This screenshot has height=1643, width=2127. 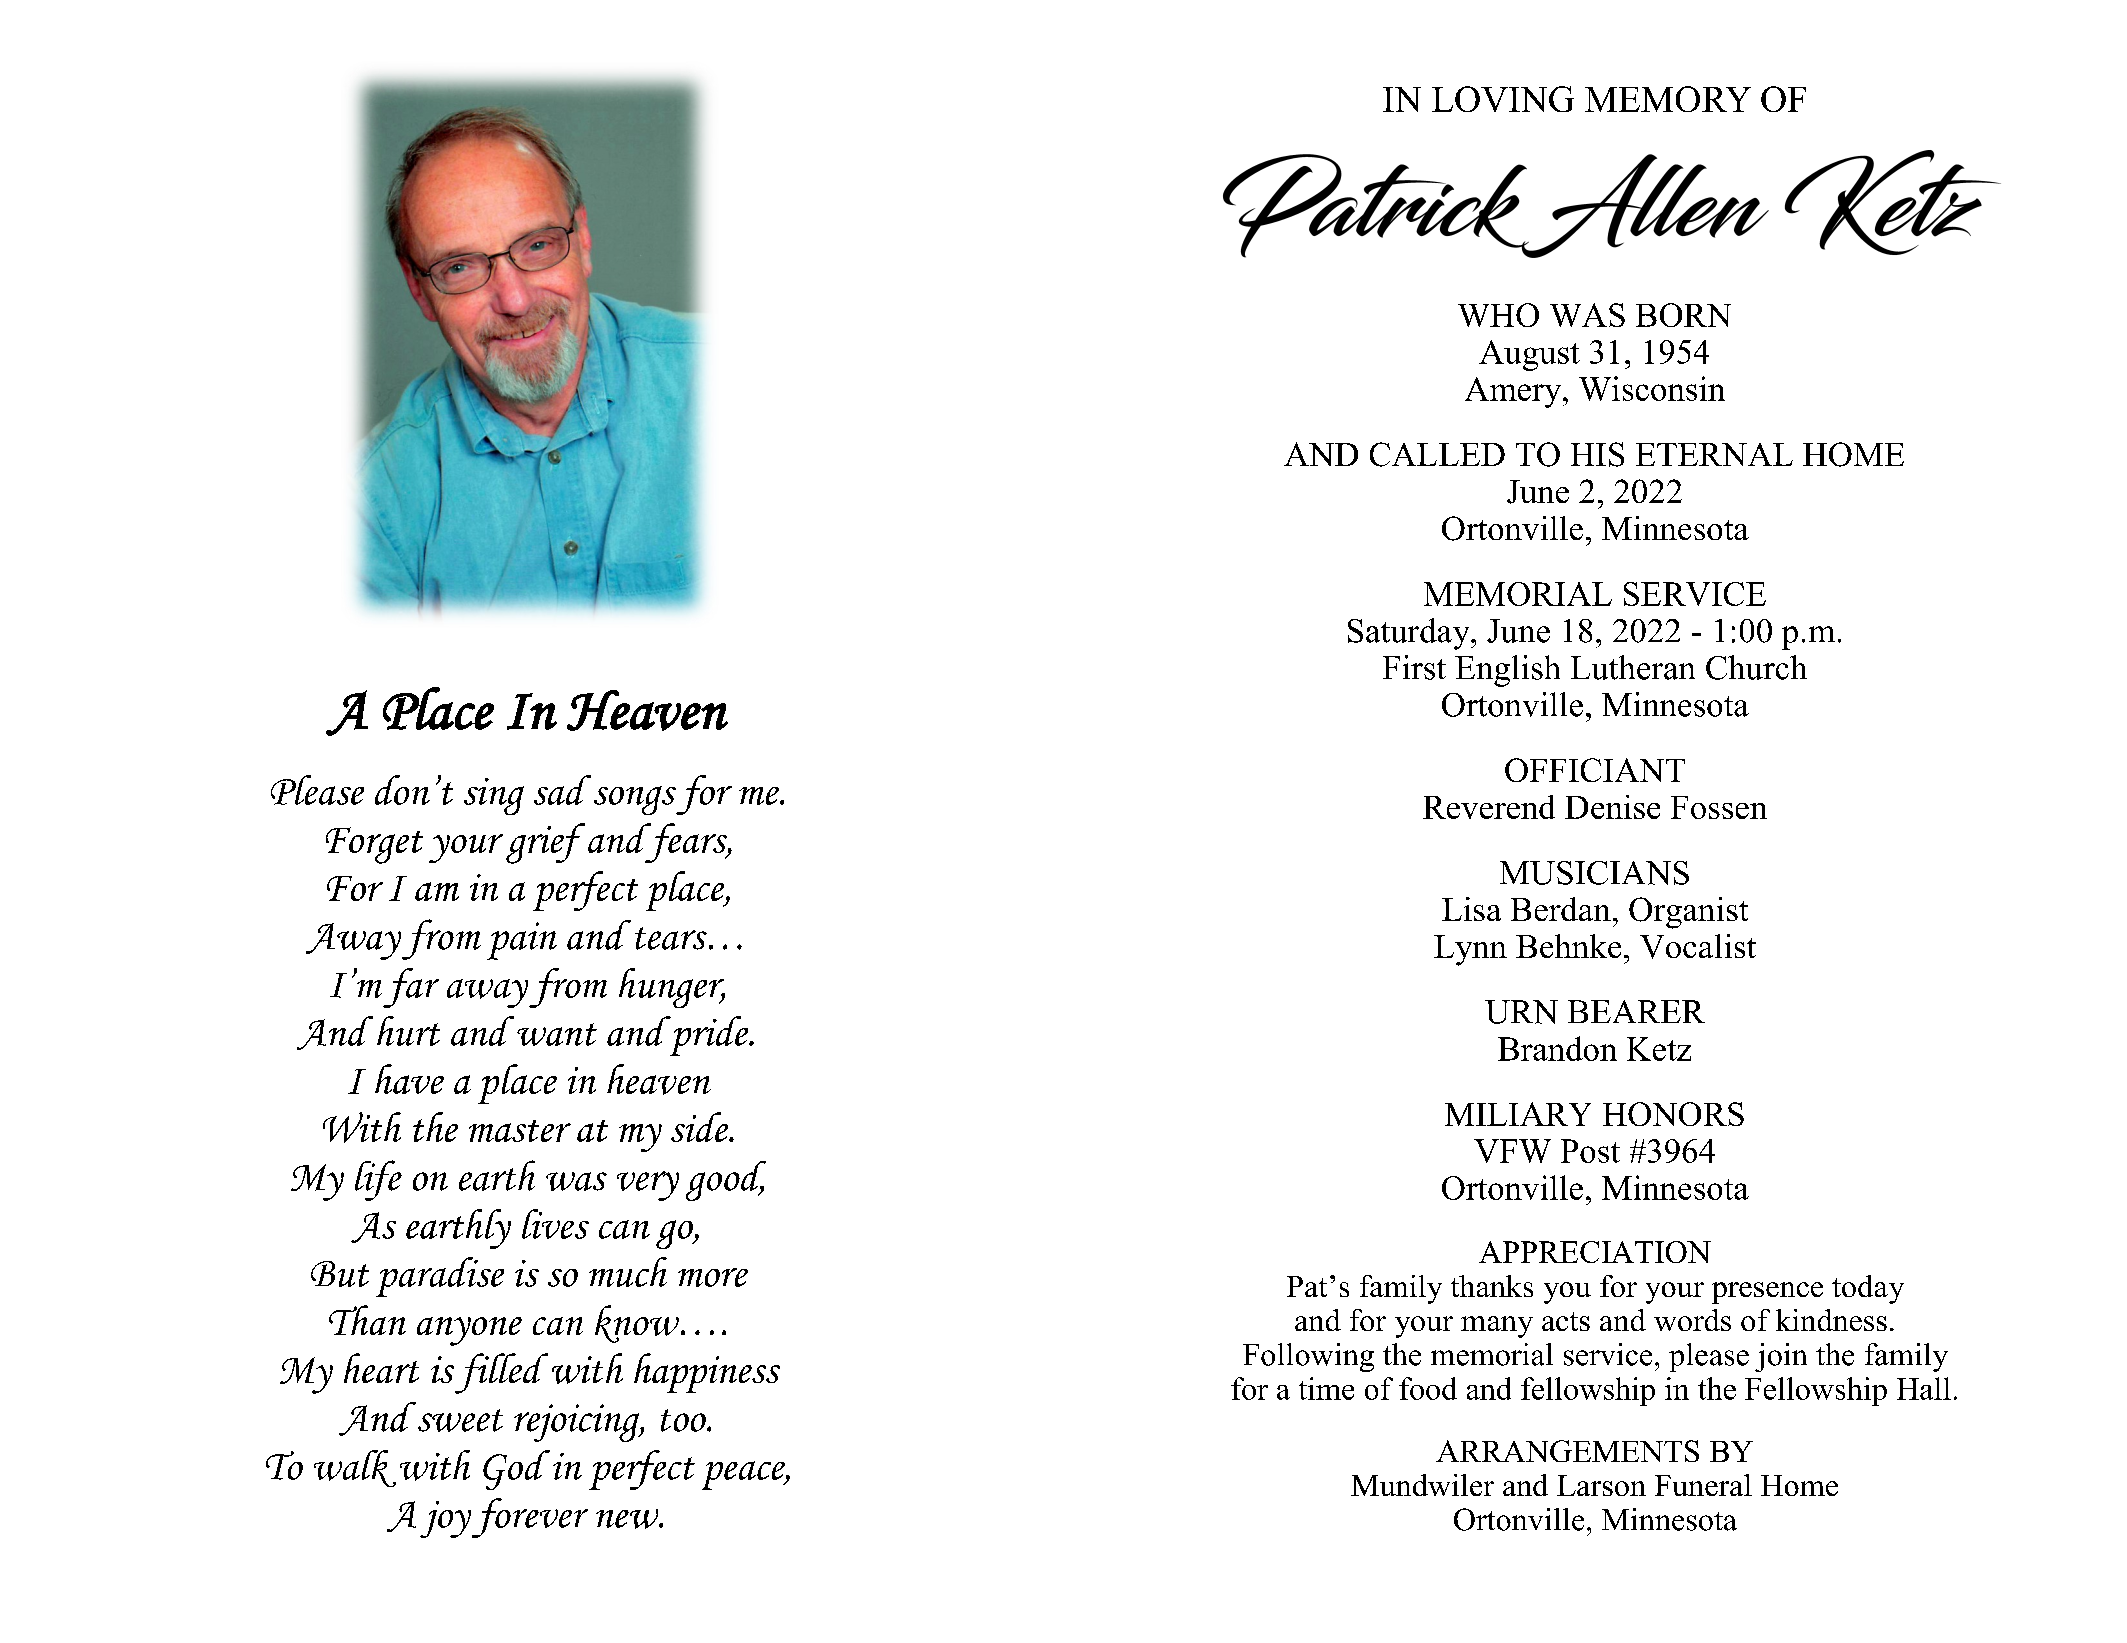 What do you see at coordinates (1503, 99) in the screenshot?
I see `LOVING` at bounding box center [1503, 99].
